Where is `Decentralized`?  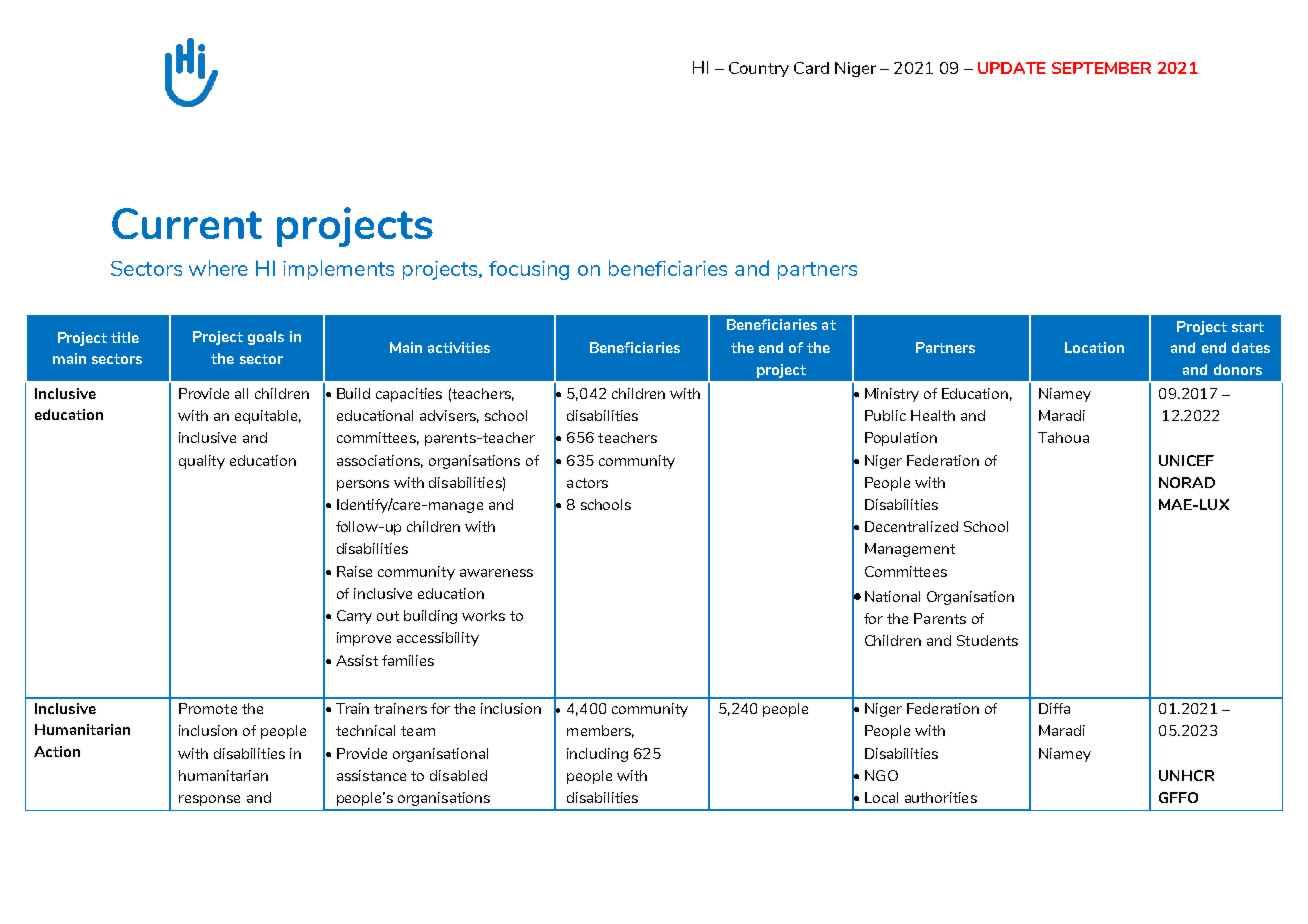
Decentralized is located at coordinates (911, 526).
